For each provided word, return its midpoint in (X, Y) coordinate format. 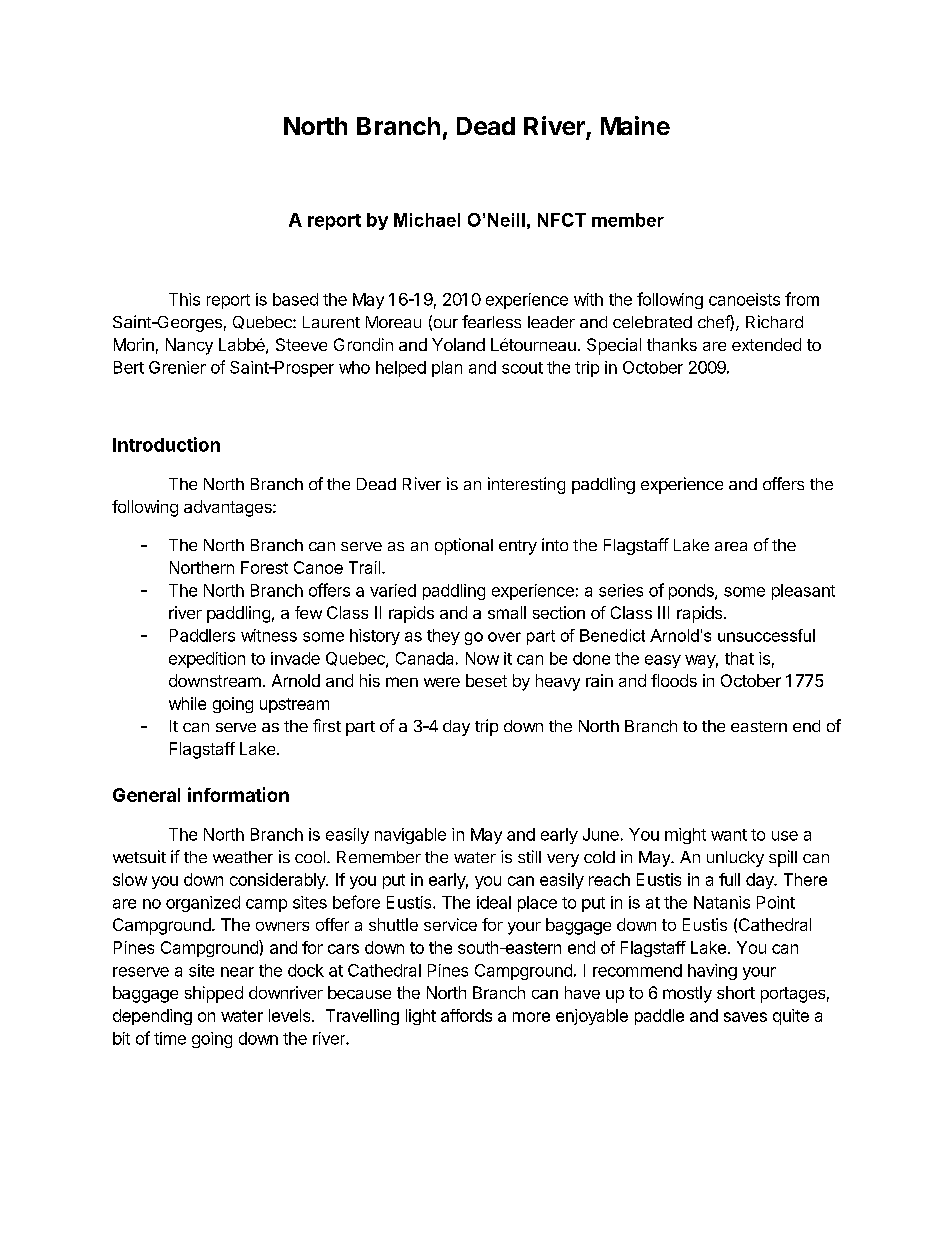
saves (745, 1017)
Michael (427, 220)
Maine (635, 125)
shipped (214, 994)
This (184, 299)
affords (466, 1015)
